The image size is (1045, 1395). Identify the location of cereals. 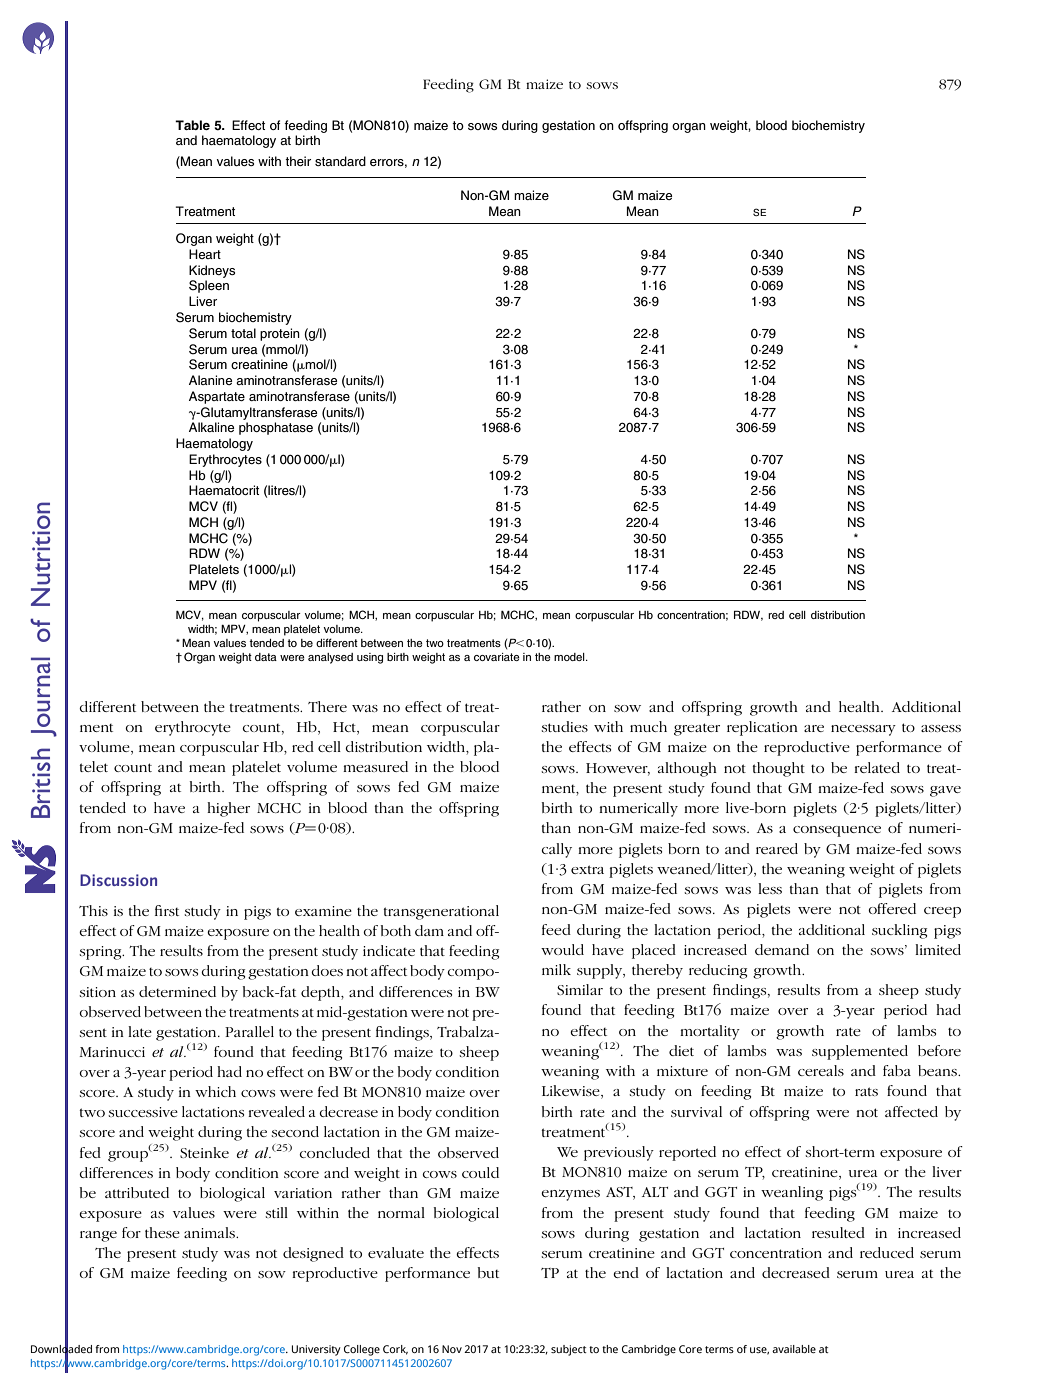
(821, 1070).
